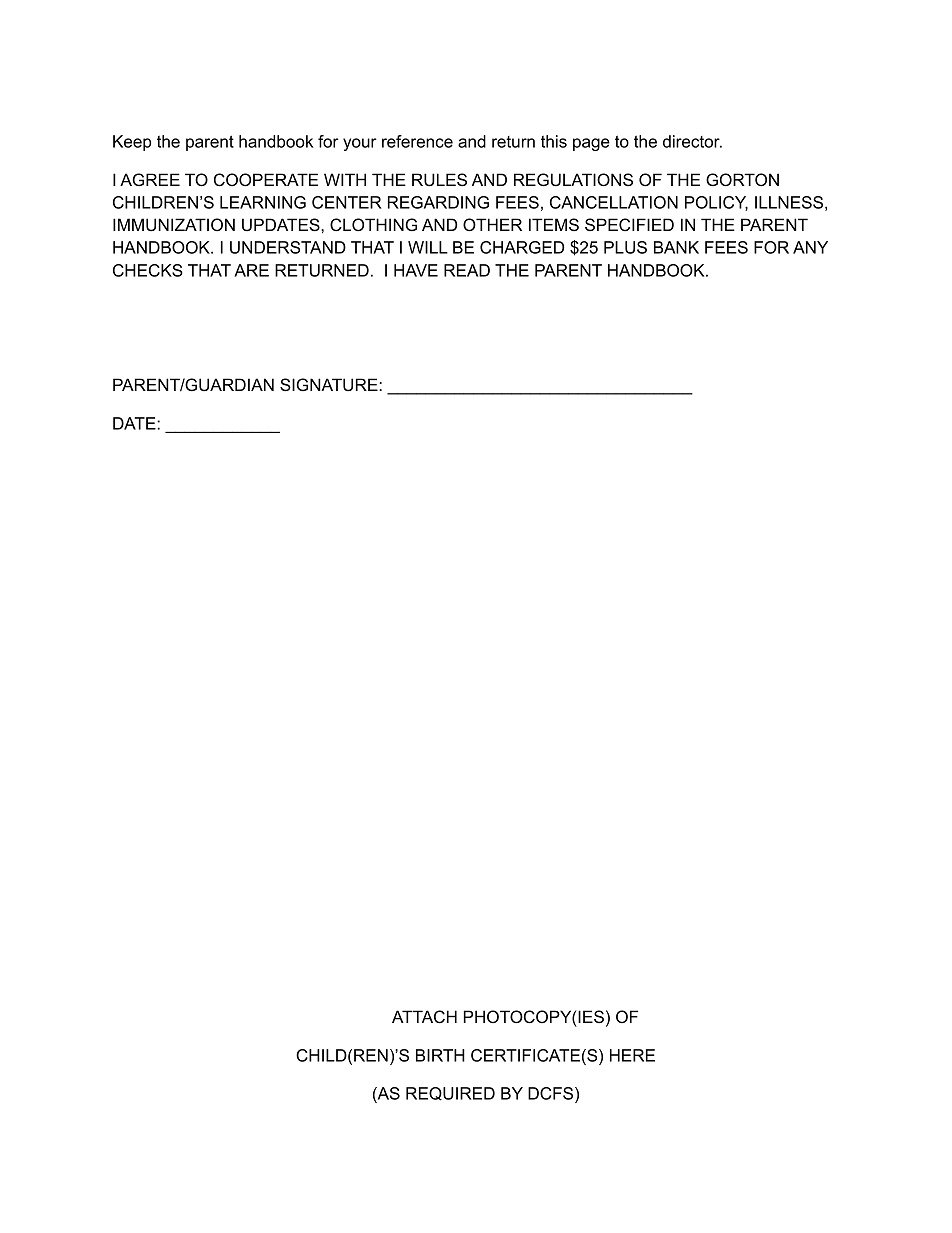 The height and width of the screenshot is (1233, 952). Describe the element at coordinates (450, 1094) in the screenshot. I see `REQUIRED` at that location.
